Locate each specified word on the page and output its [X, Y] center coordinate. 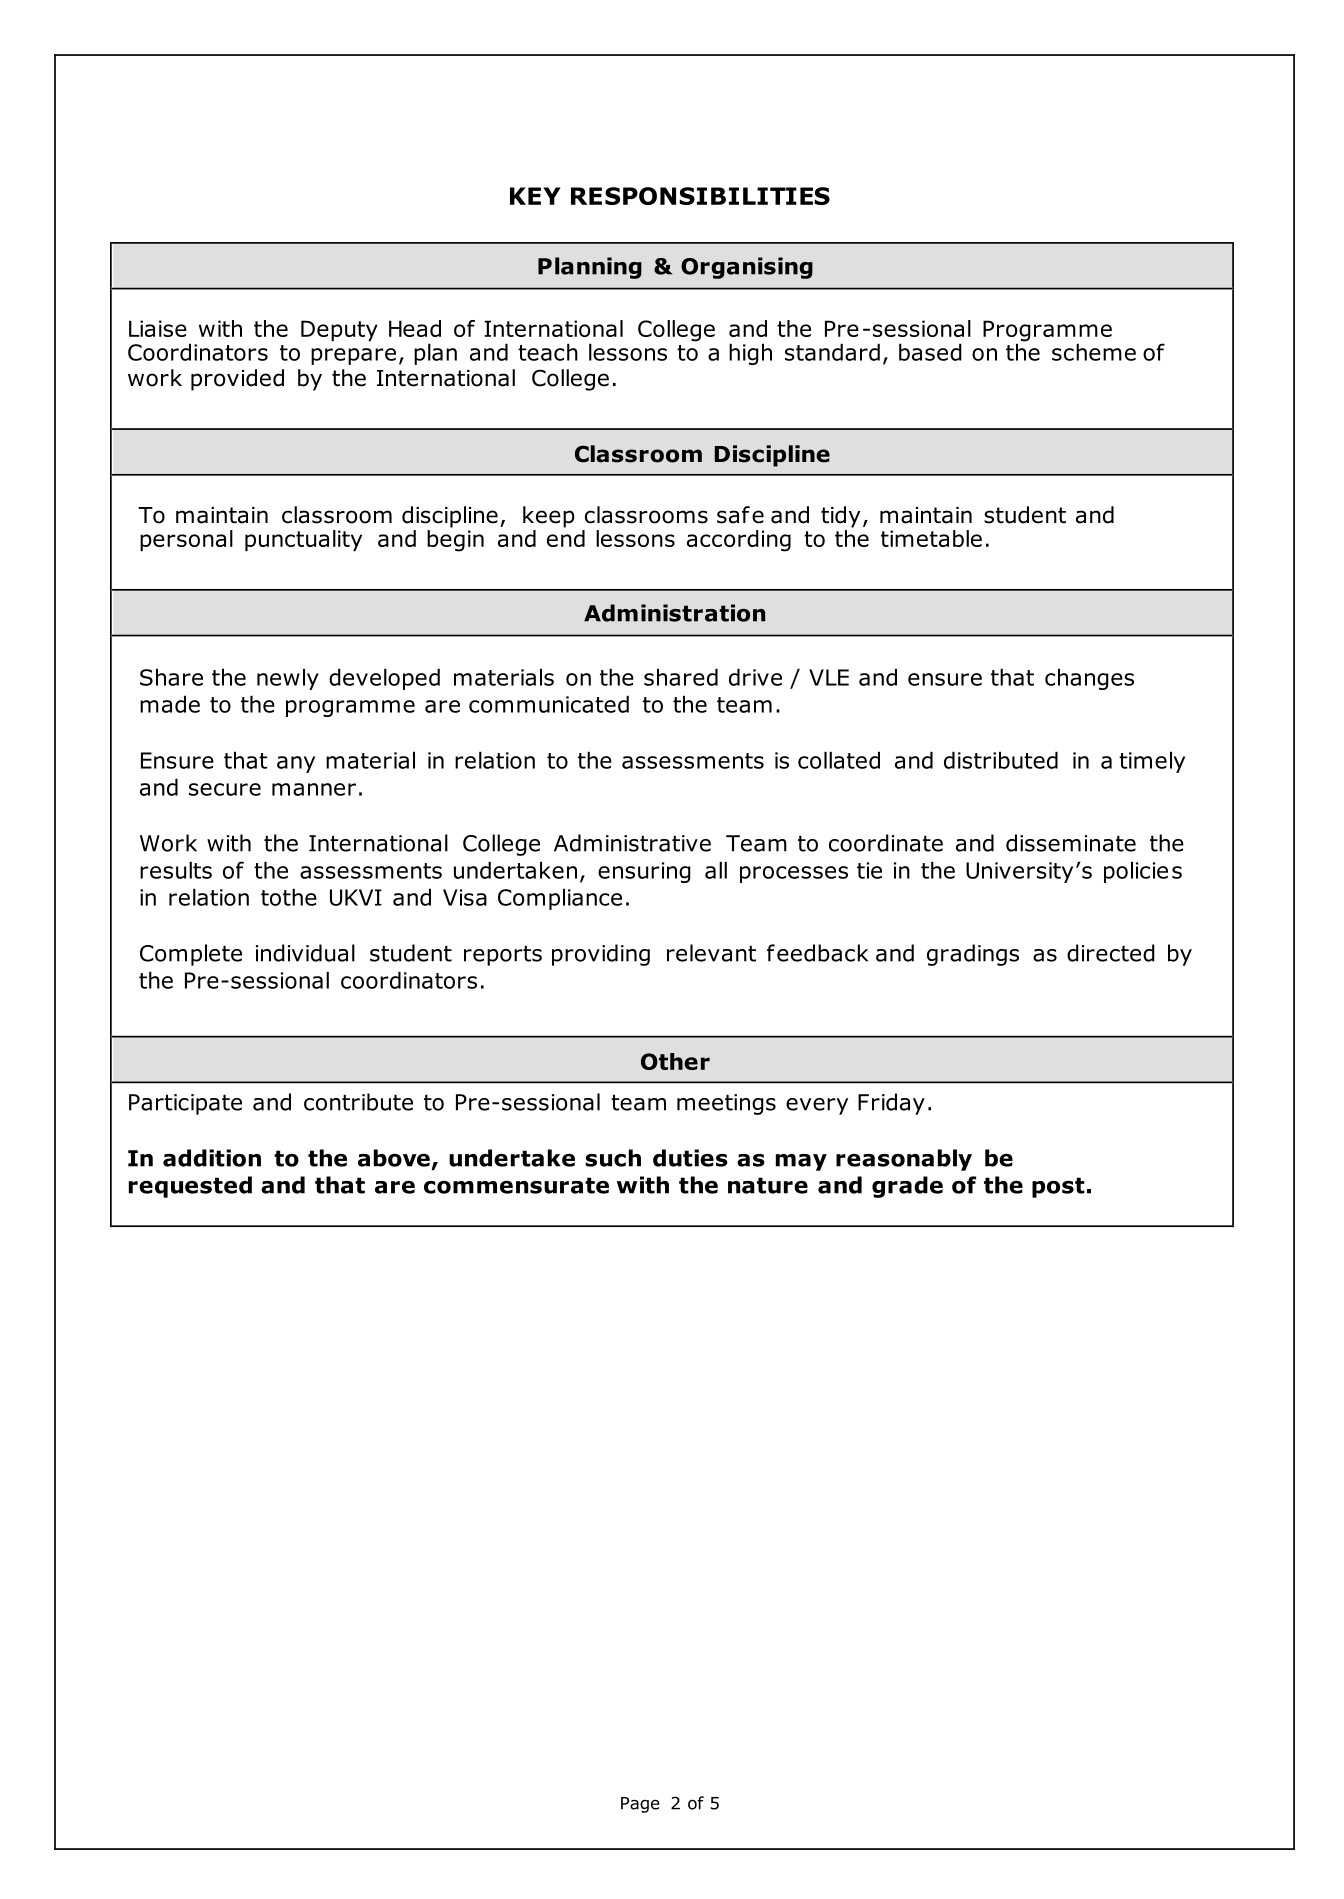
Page [640, 1805]
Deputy [339, 330]
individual [305, 953]
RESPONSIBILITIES [700, 196]
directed [1111, 953]
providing [601, 955]
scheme [1094, 352]
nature [768, 1185]
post [1058, 1187]
